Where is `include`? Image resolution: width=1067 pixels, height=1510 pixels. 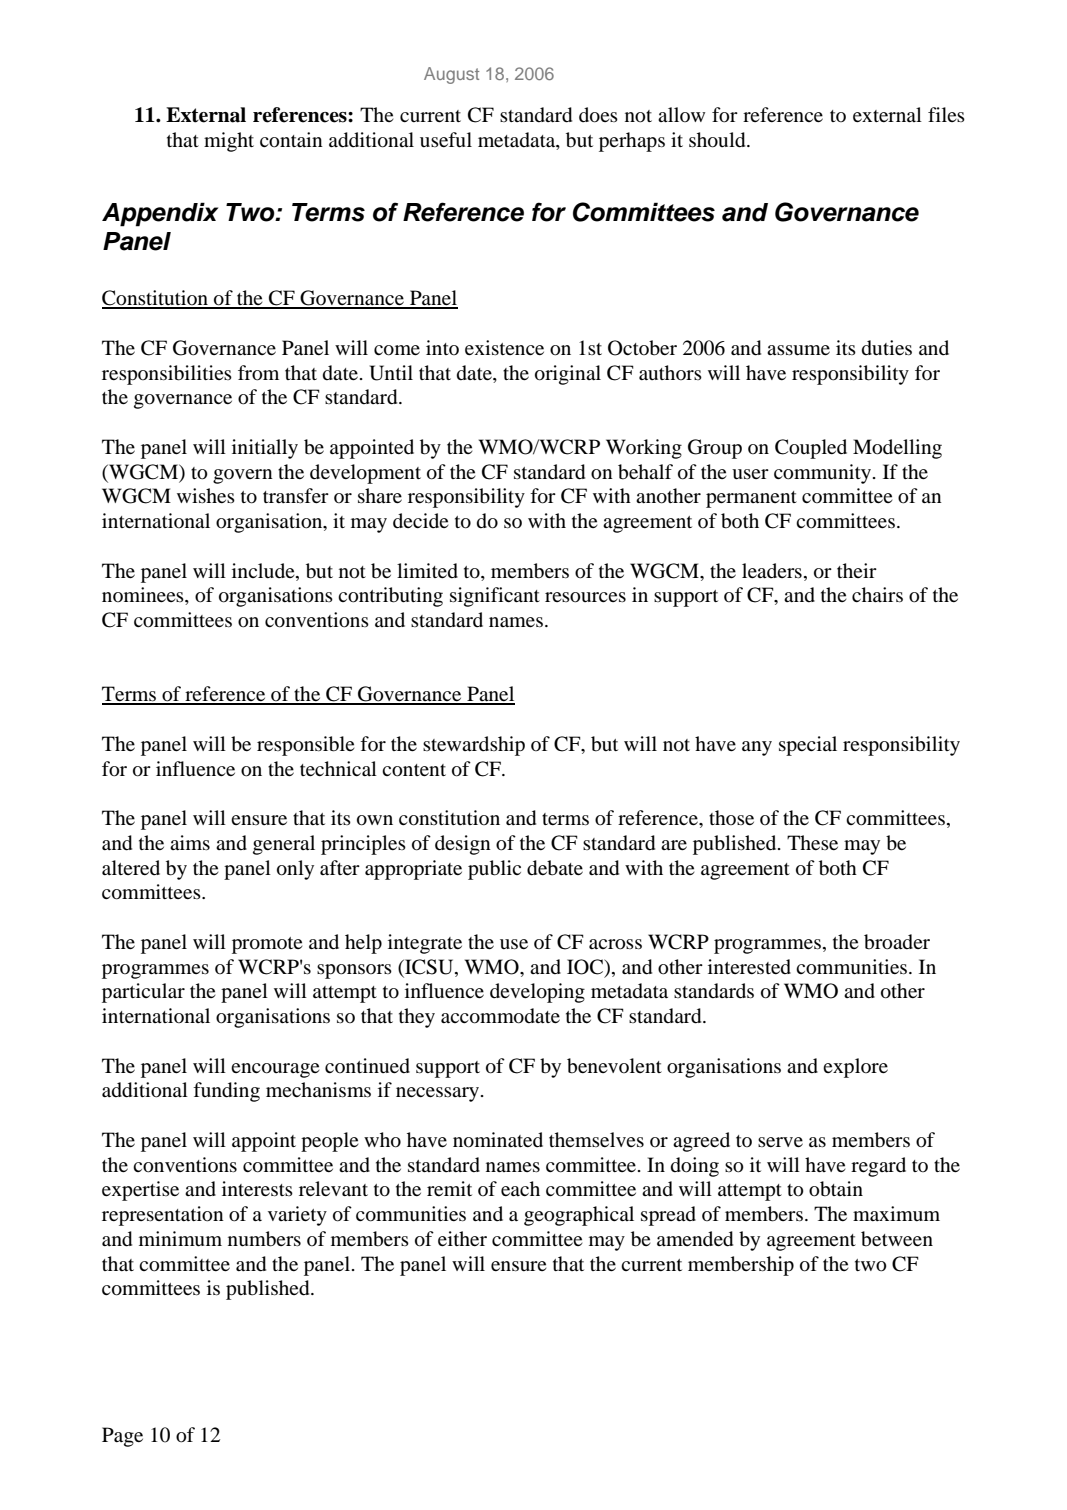 include is located at coordinates (264, 570).
